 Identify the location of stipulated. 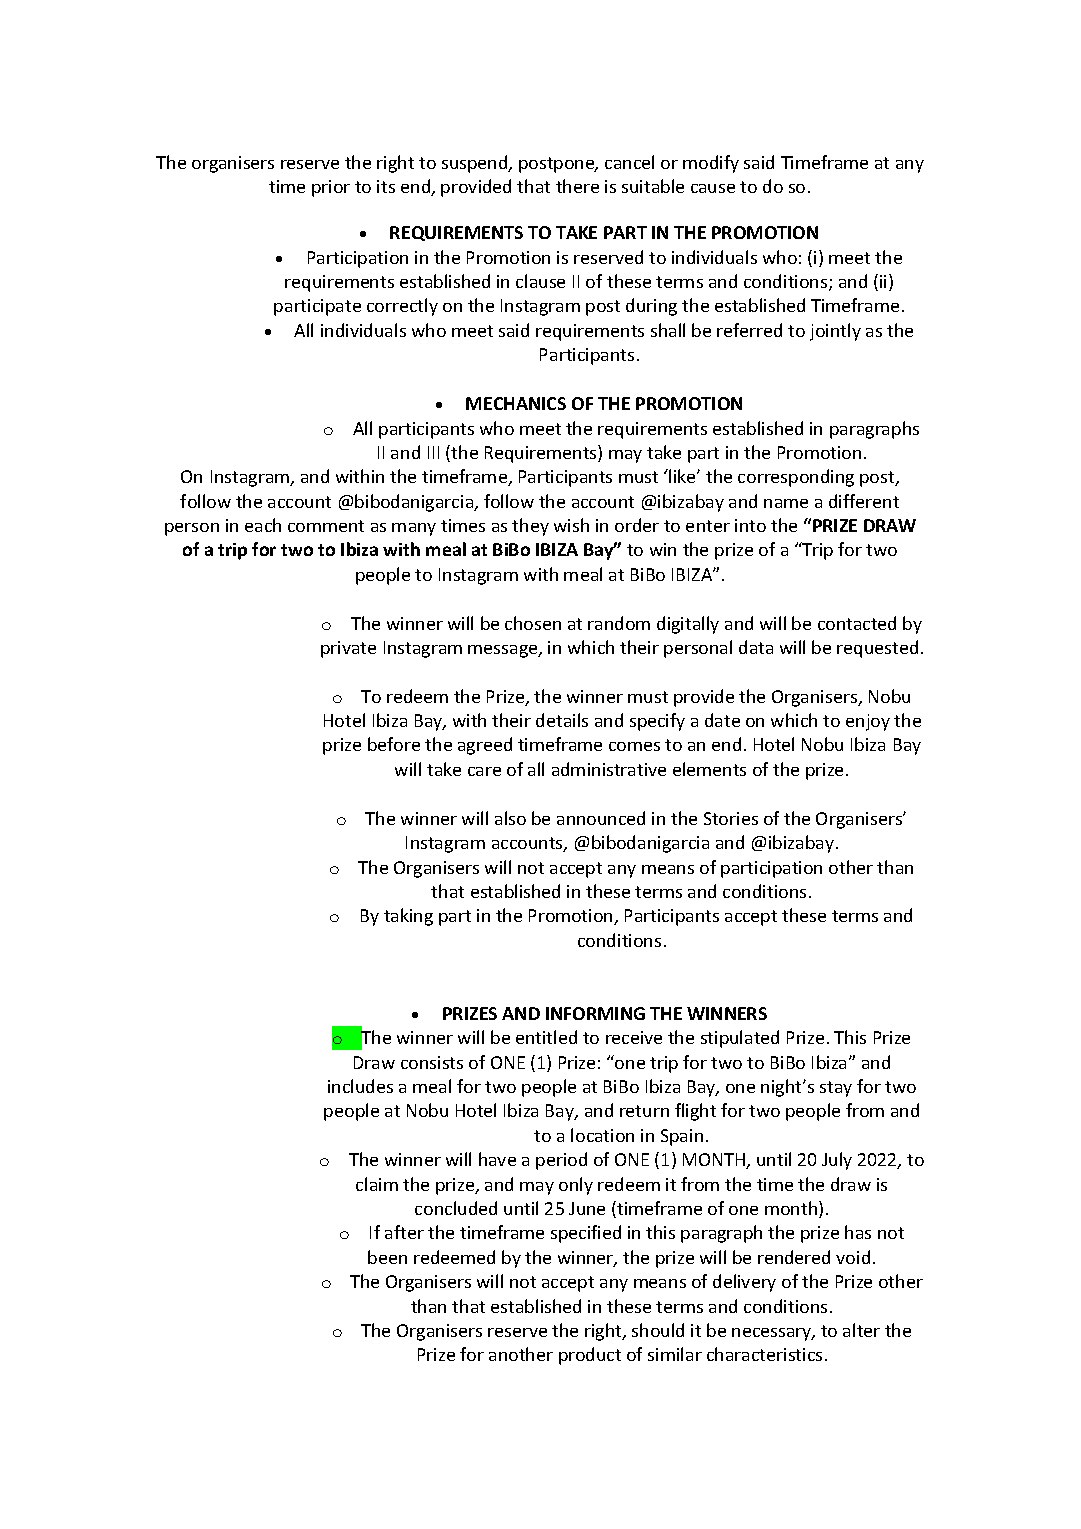
(740, 1039).
